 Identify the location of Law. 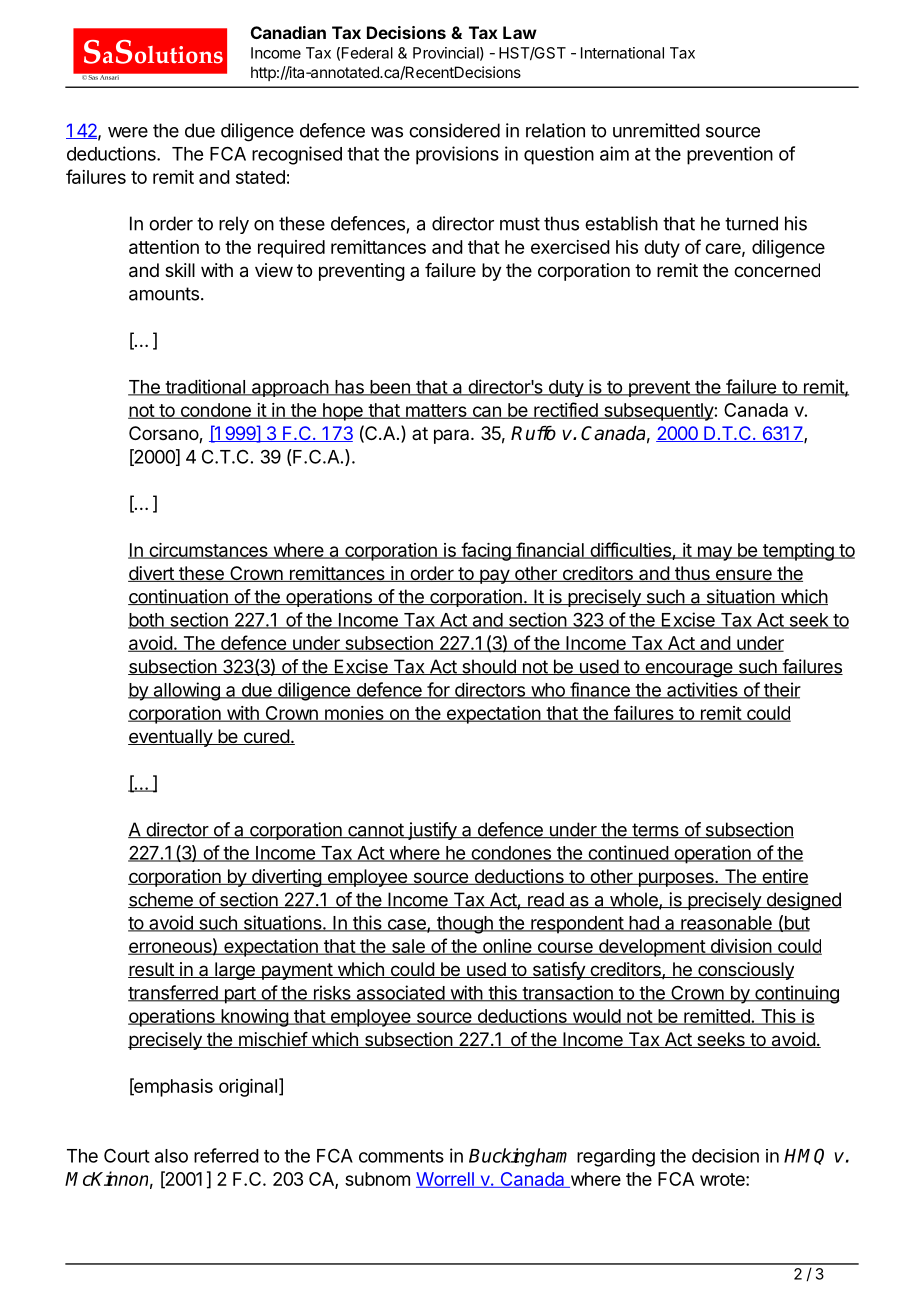
(520, 32).
